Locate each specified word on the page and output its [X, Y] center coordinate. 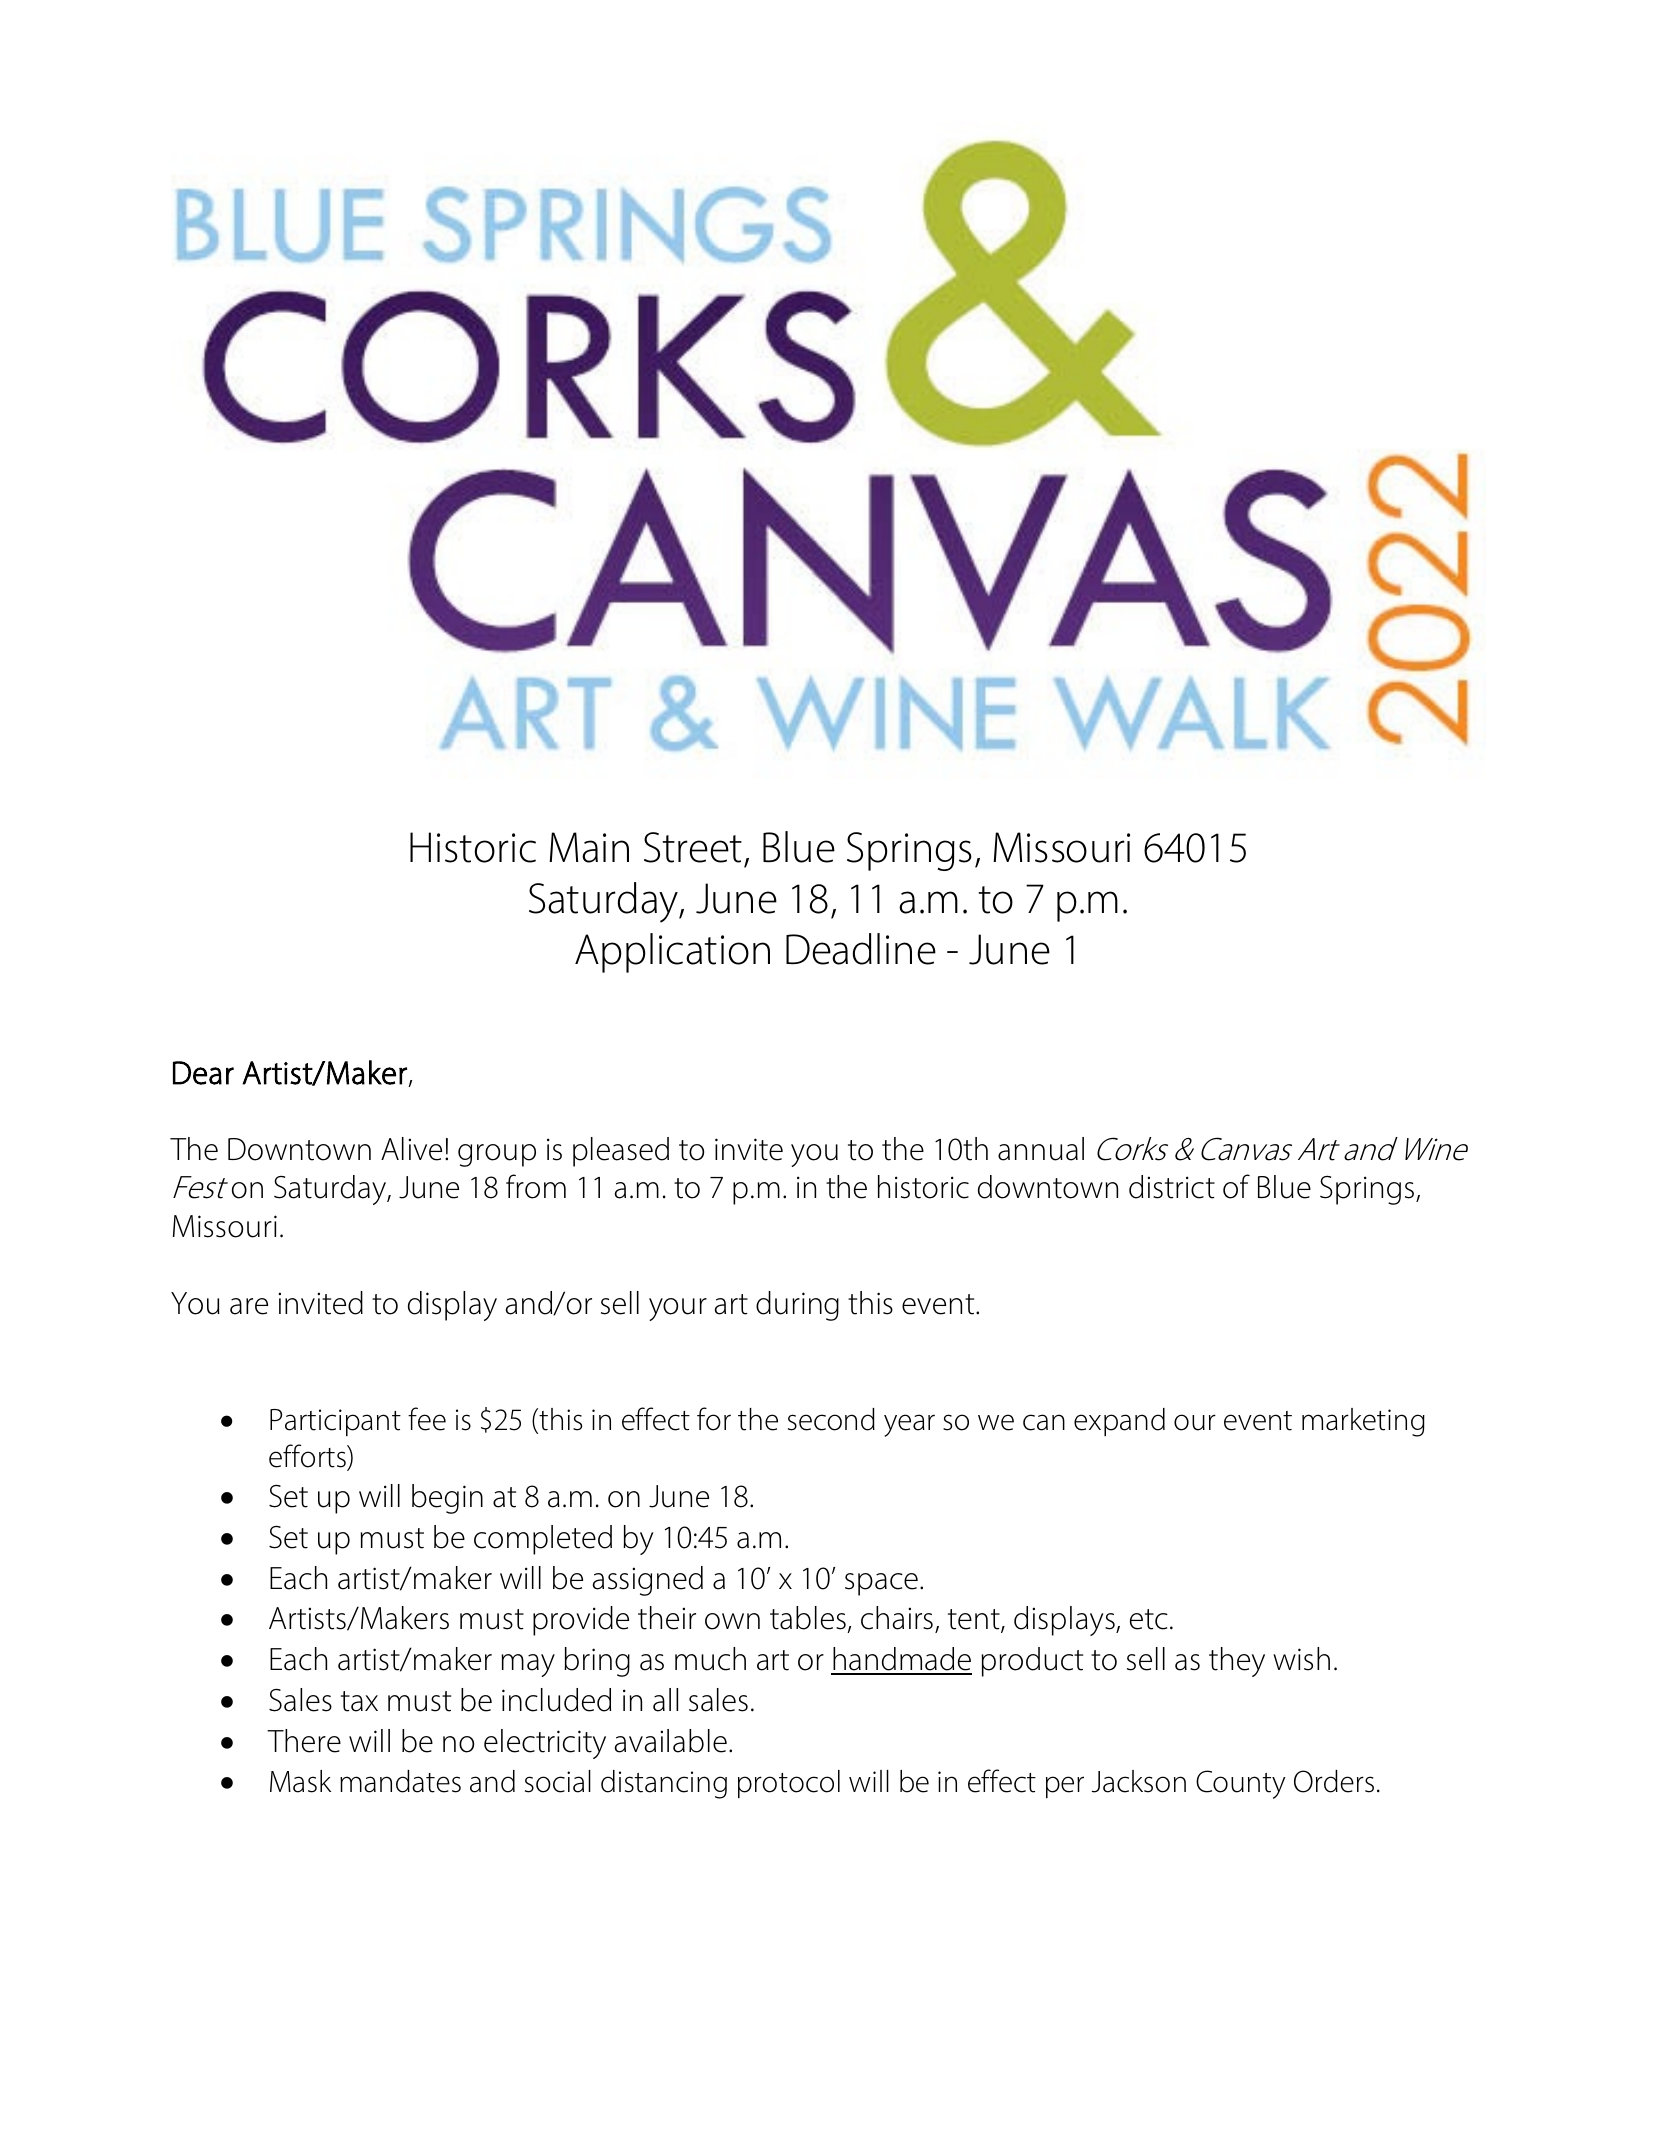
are [249, 1306]
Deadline [861, 949]
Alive [411, 1149]
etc [1149, 1619]
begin [447, 1499]
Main [589, 847]
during [797, 1306]
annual [1041, 1149]
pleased [621, 1152]
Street [693, 847]
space [881, 1584]
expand [1119, 1422]
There [304, 1741]
